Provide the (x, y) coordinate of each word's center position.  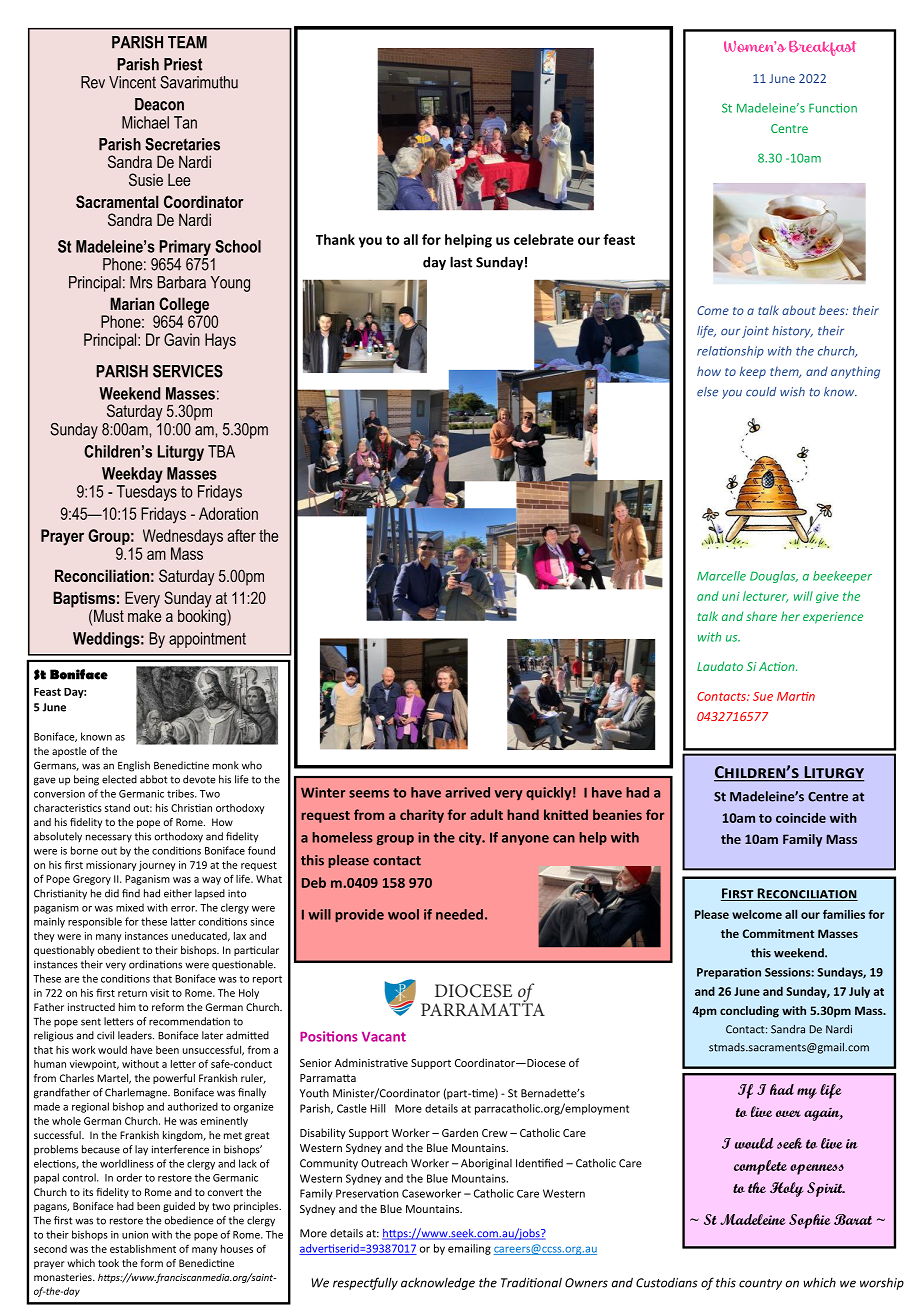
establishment (143, 1249)
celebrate (544, 239)
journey (157, 866)
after (241, 535)
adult (486, 814)
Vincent (132, 82)
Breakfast (822, 48)
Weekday (132, 475)
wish (792, 392)
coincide (801, 818)
